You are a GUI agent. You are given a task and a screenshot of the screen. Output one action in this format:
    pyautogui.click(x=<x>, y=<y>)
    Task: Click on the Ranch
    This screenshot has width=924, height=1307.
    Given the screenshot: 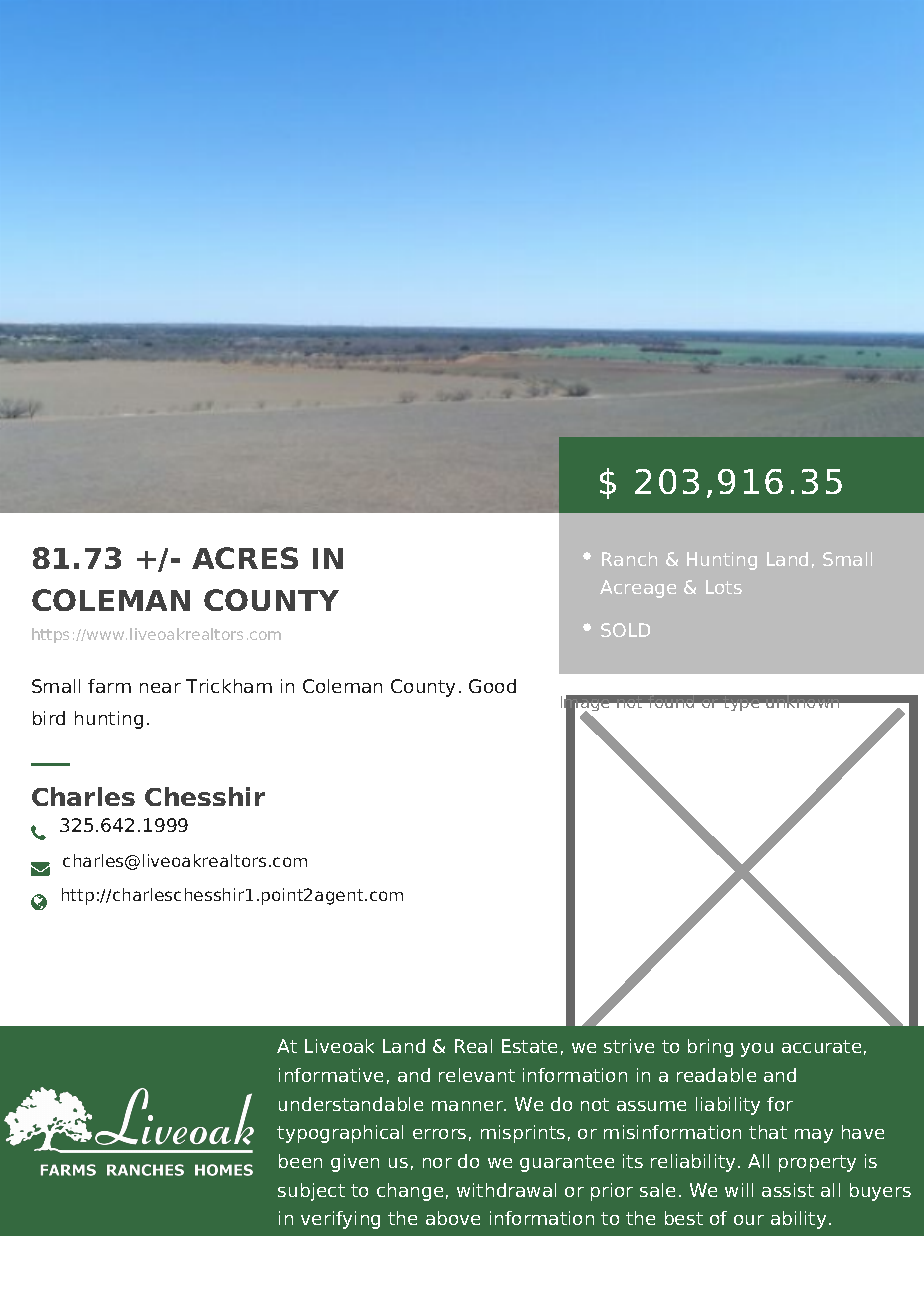 What is the action you would take?
    pyautogui.click(x=629, y=559)
